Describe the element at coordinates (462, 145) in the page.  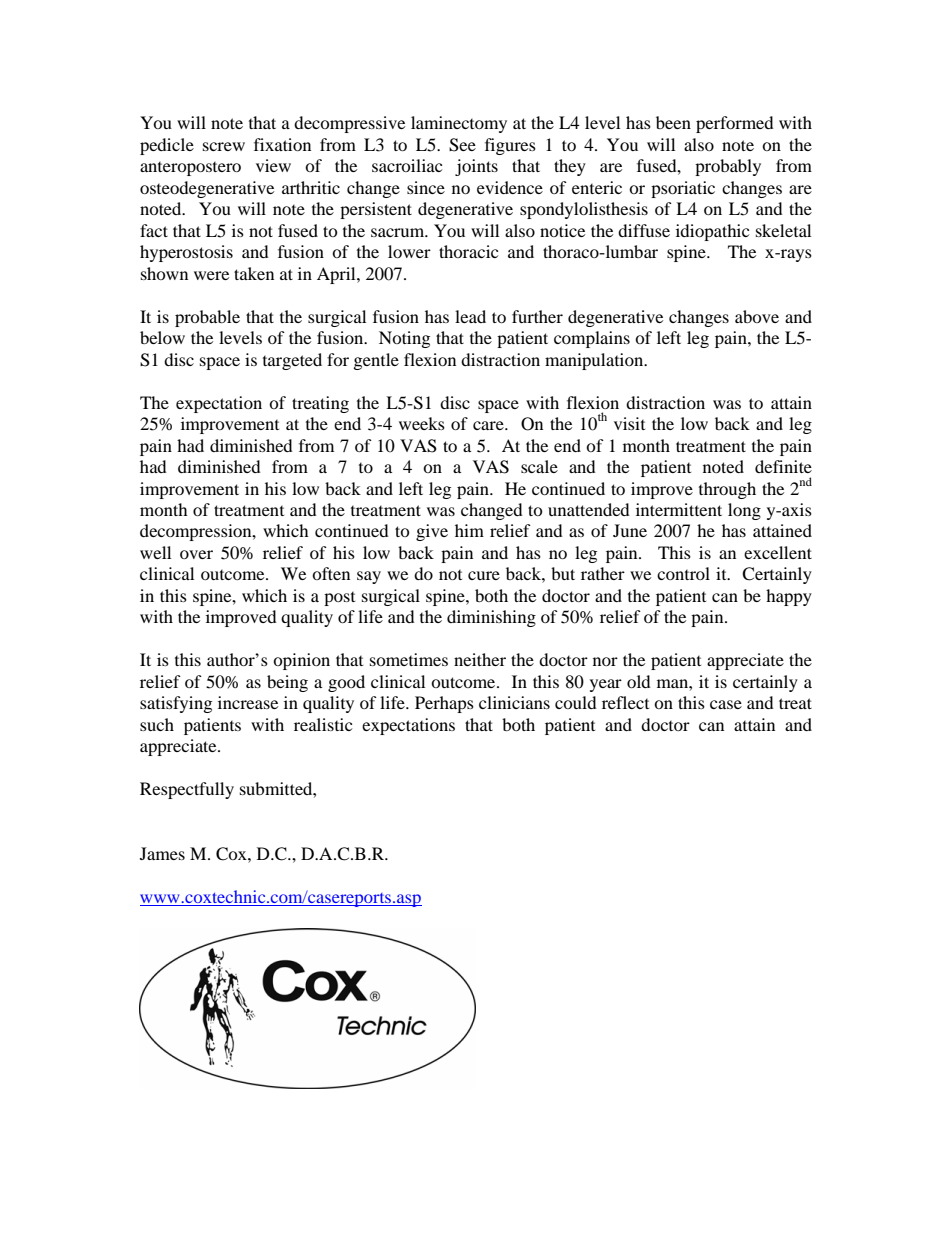
I see `See` at that location.
